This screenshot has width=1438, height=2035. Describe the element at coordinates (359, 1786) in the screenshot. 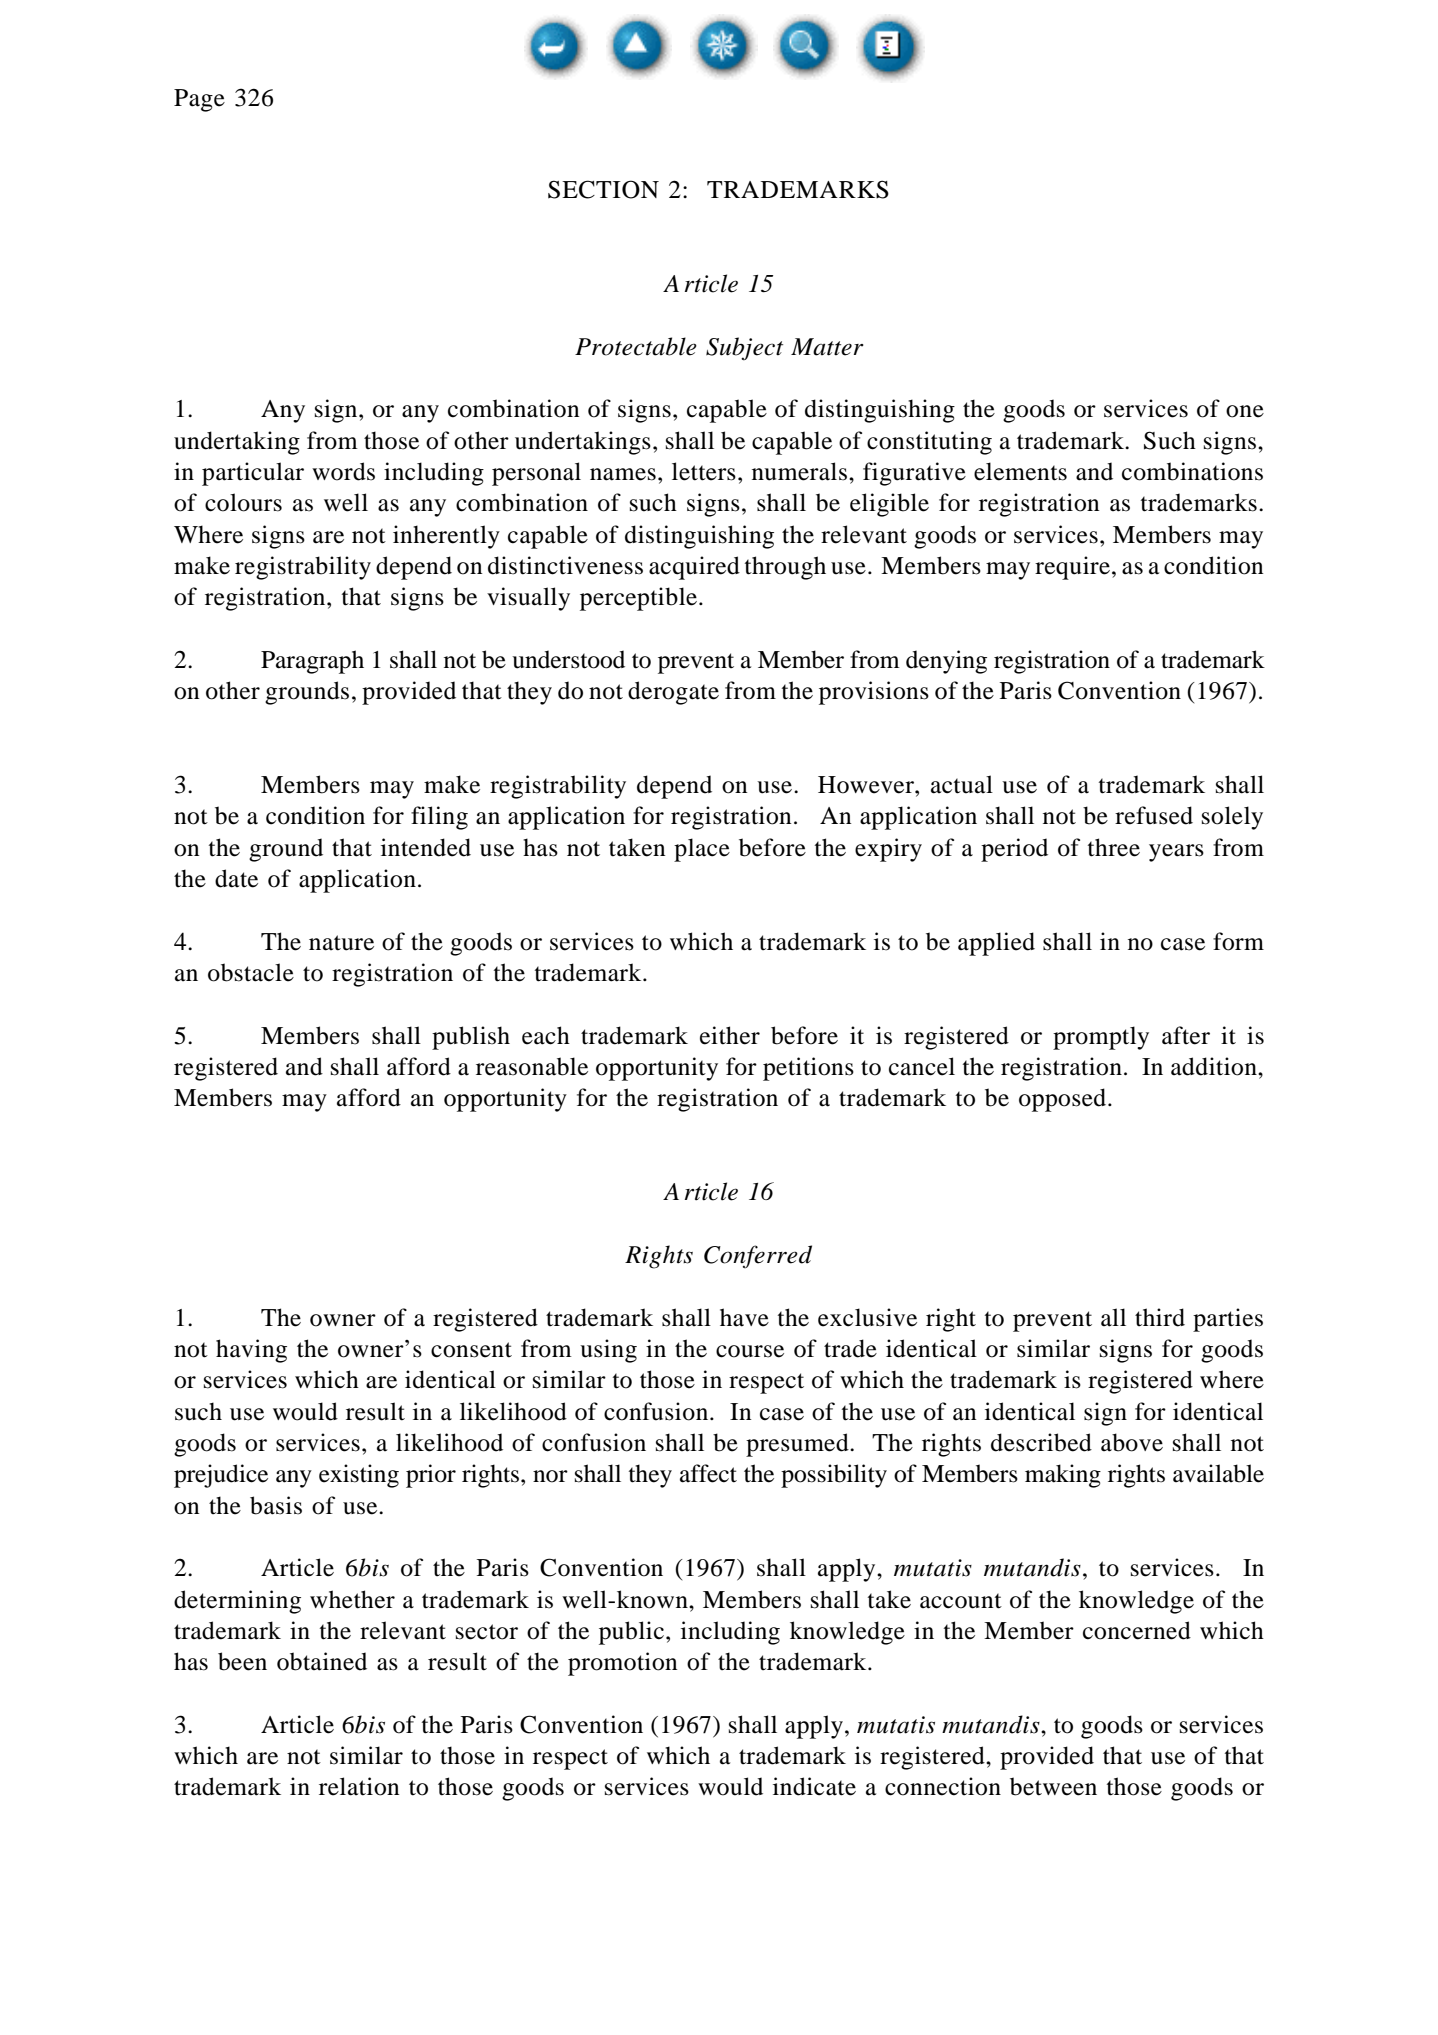

I see `relation` at that location.
